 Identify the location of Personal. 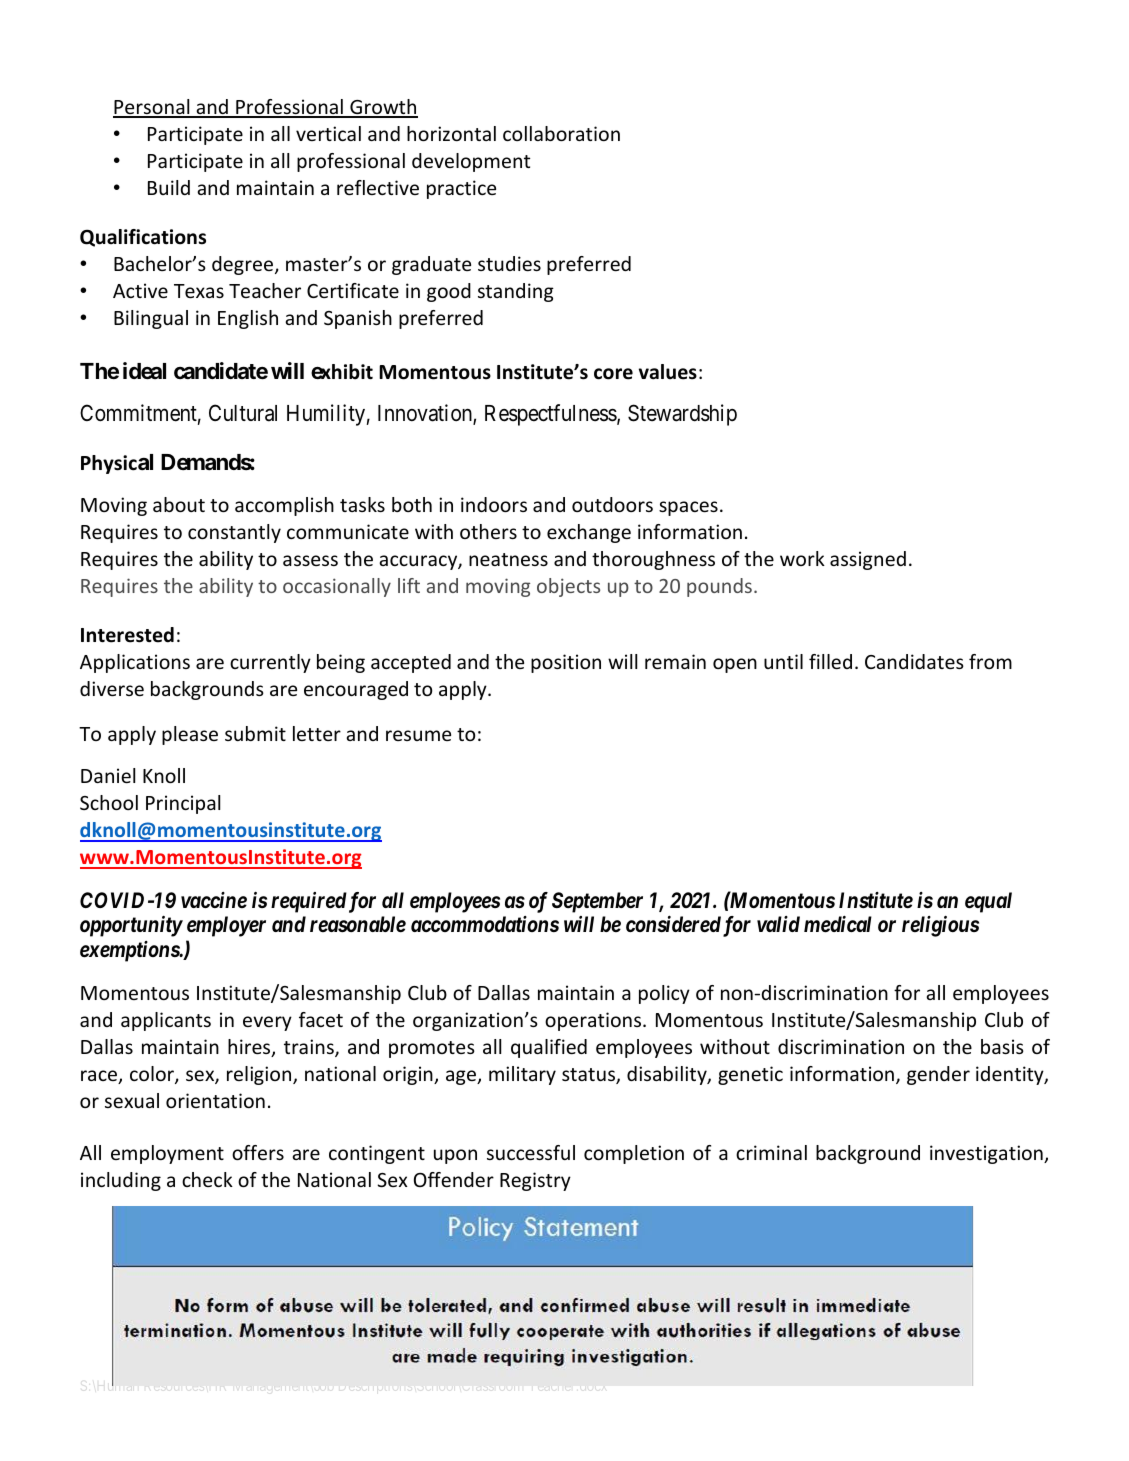
(152, 108).
